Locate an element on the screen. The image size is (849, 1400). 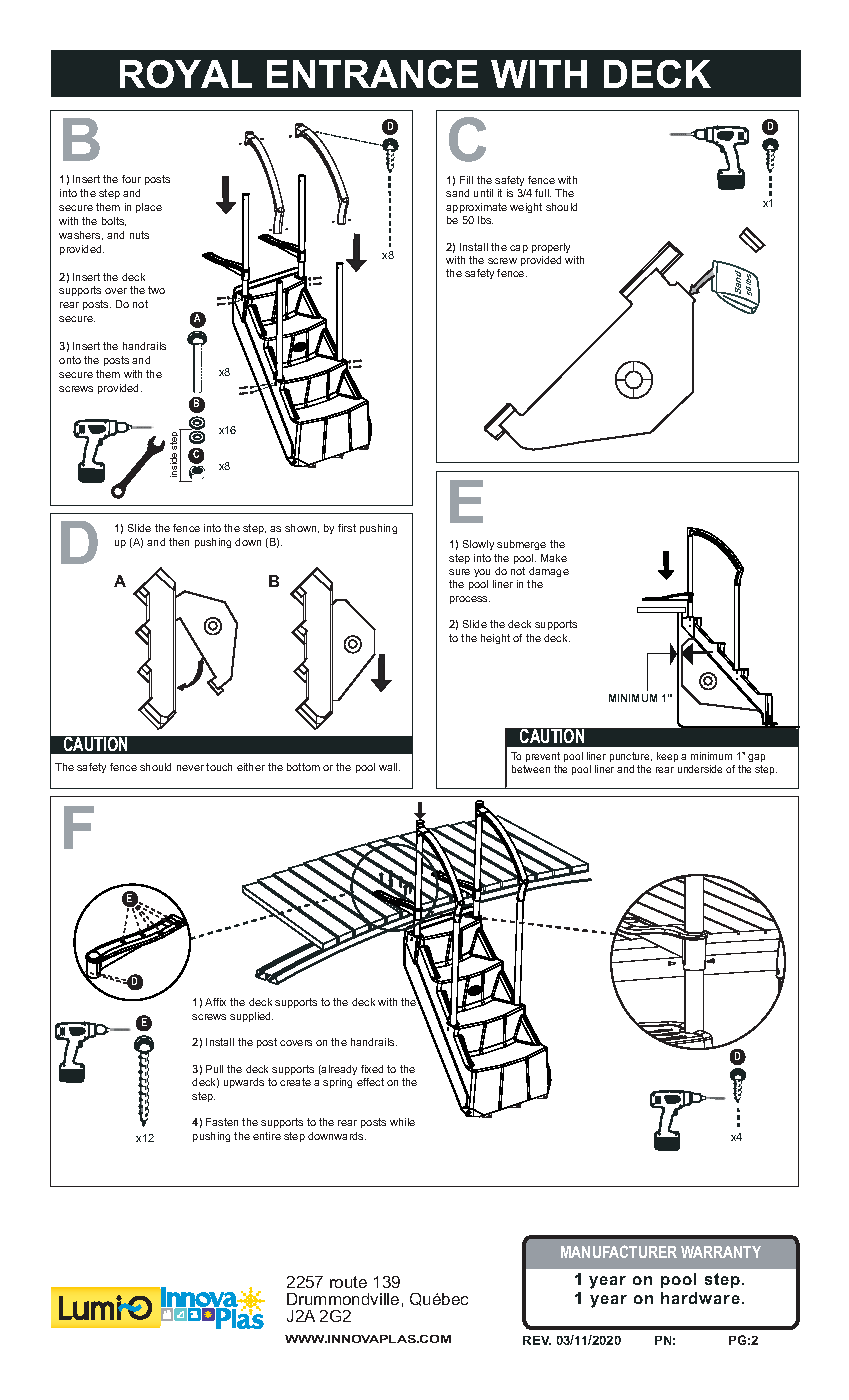
ROYAL is located at coordinates (186, 74).
